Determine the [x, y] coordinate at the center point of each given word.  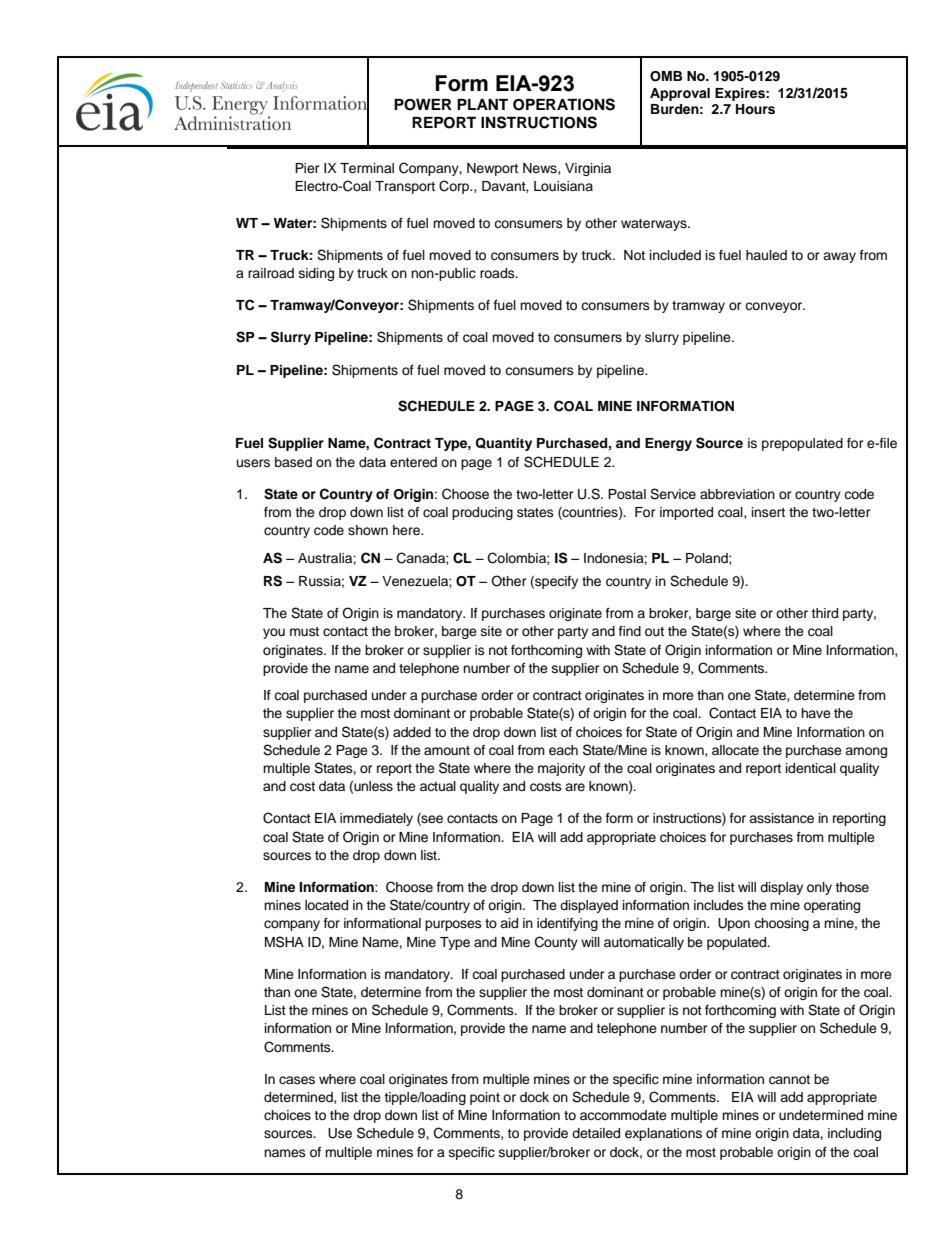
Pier [307, 168]
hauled [766, 255]
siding [316, 274]
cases [297, 1080]
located [326, 905]
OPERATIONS [564, 104]
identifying [567, 924]
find [630, 631]
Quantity [504, 444]
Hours [755, 109]
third [824, 613]
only [819, 888]
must [304, 631]
